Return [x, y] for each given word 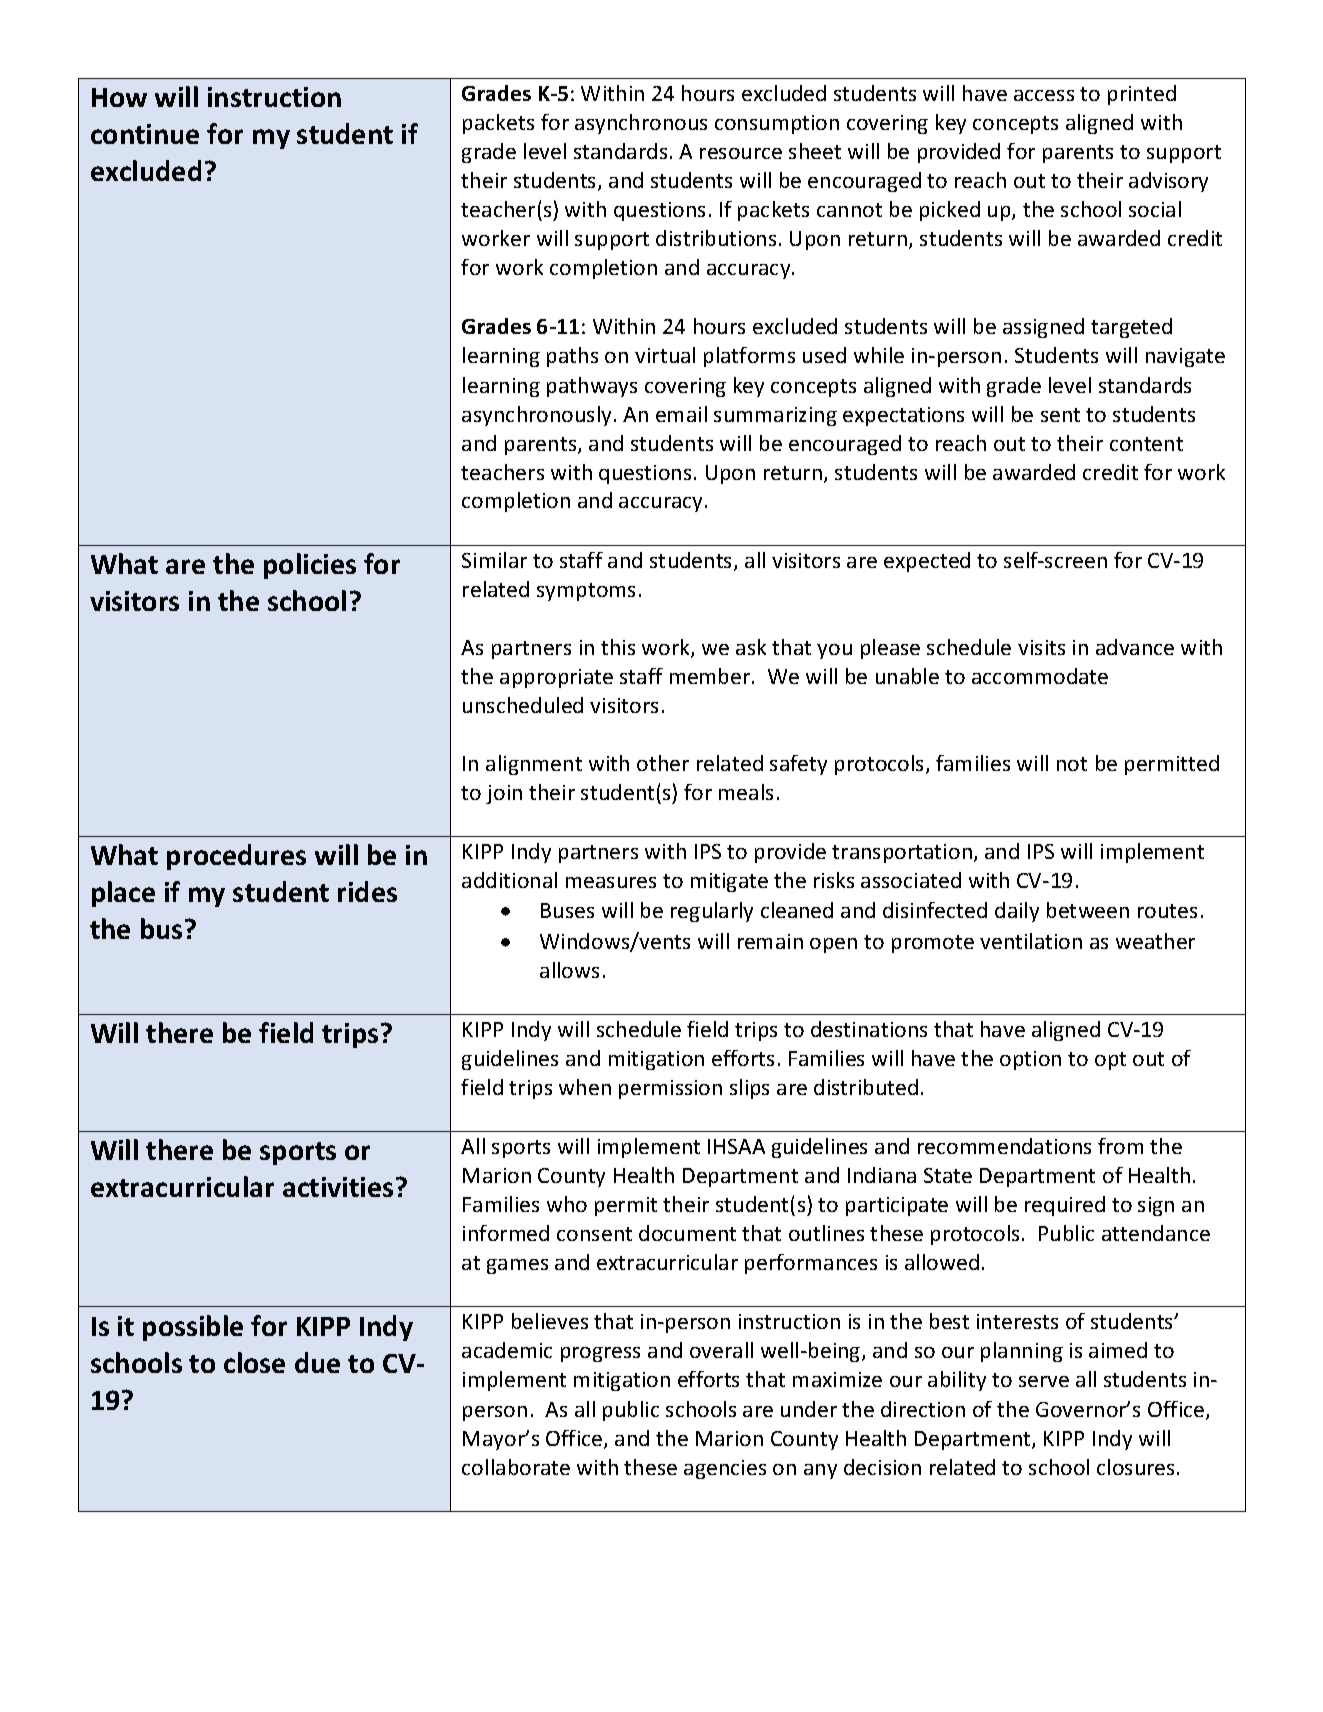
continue [145, 134]
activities [338, 1187]
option [1030, 1060]
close [254, 1362]
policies [310, 566]
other [663, 763]
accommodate [1040, 676]
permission [670, 1089]
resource [741, 153]
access [1044, 95]
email [681, 414]
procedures [236, 857]
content [1146, 444]
